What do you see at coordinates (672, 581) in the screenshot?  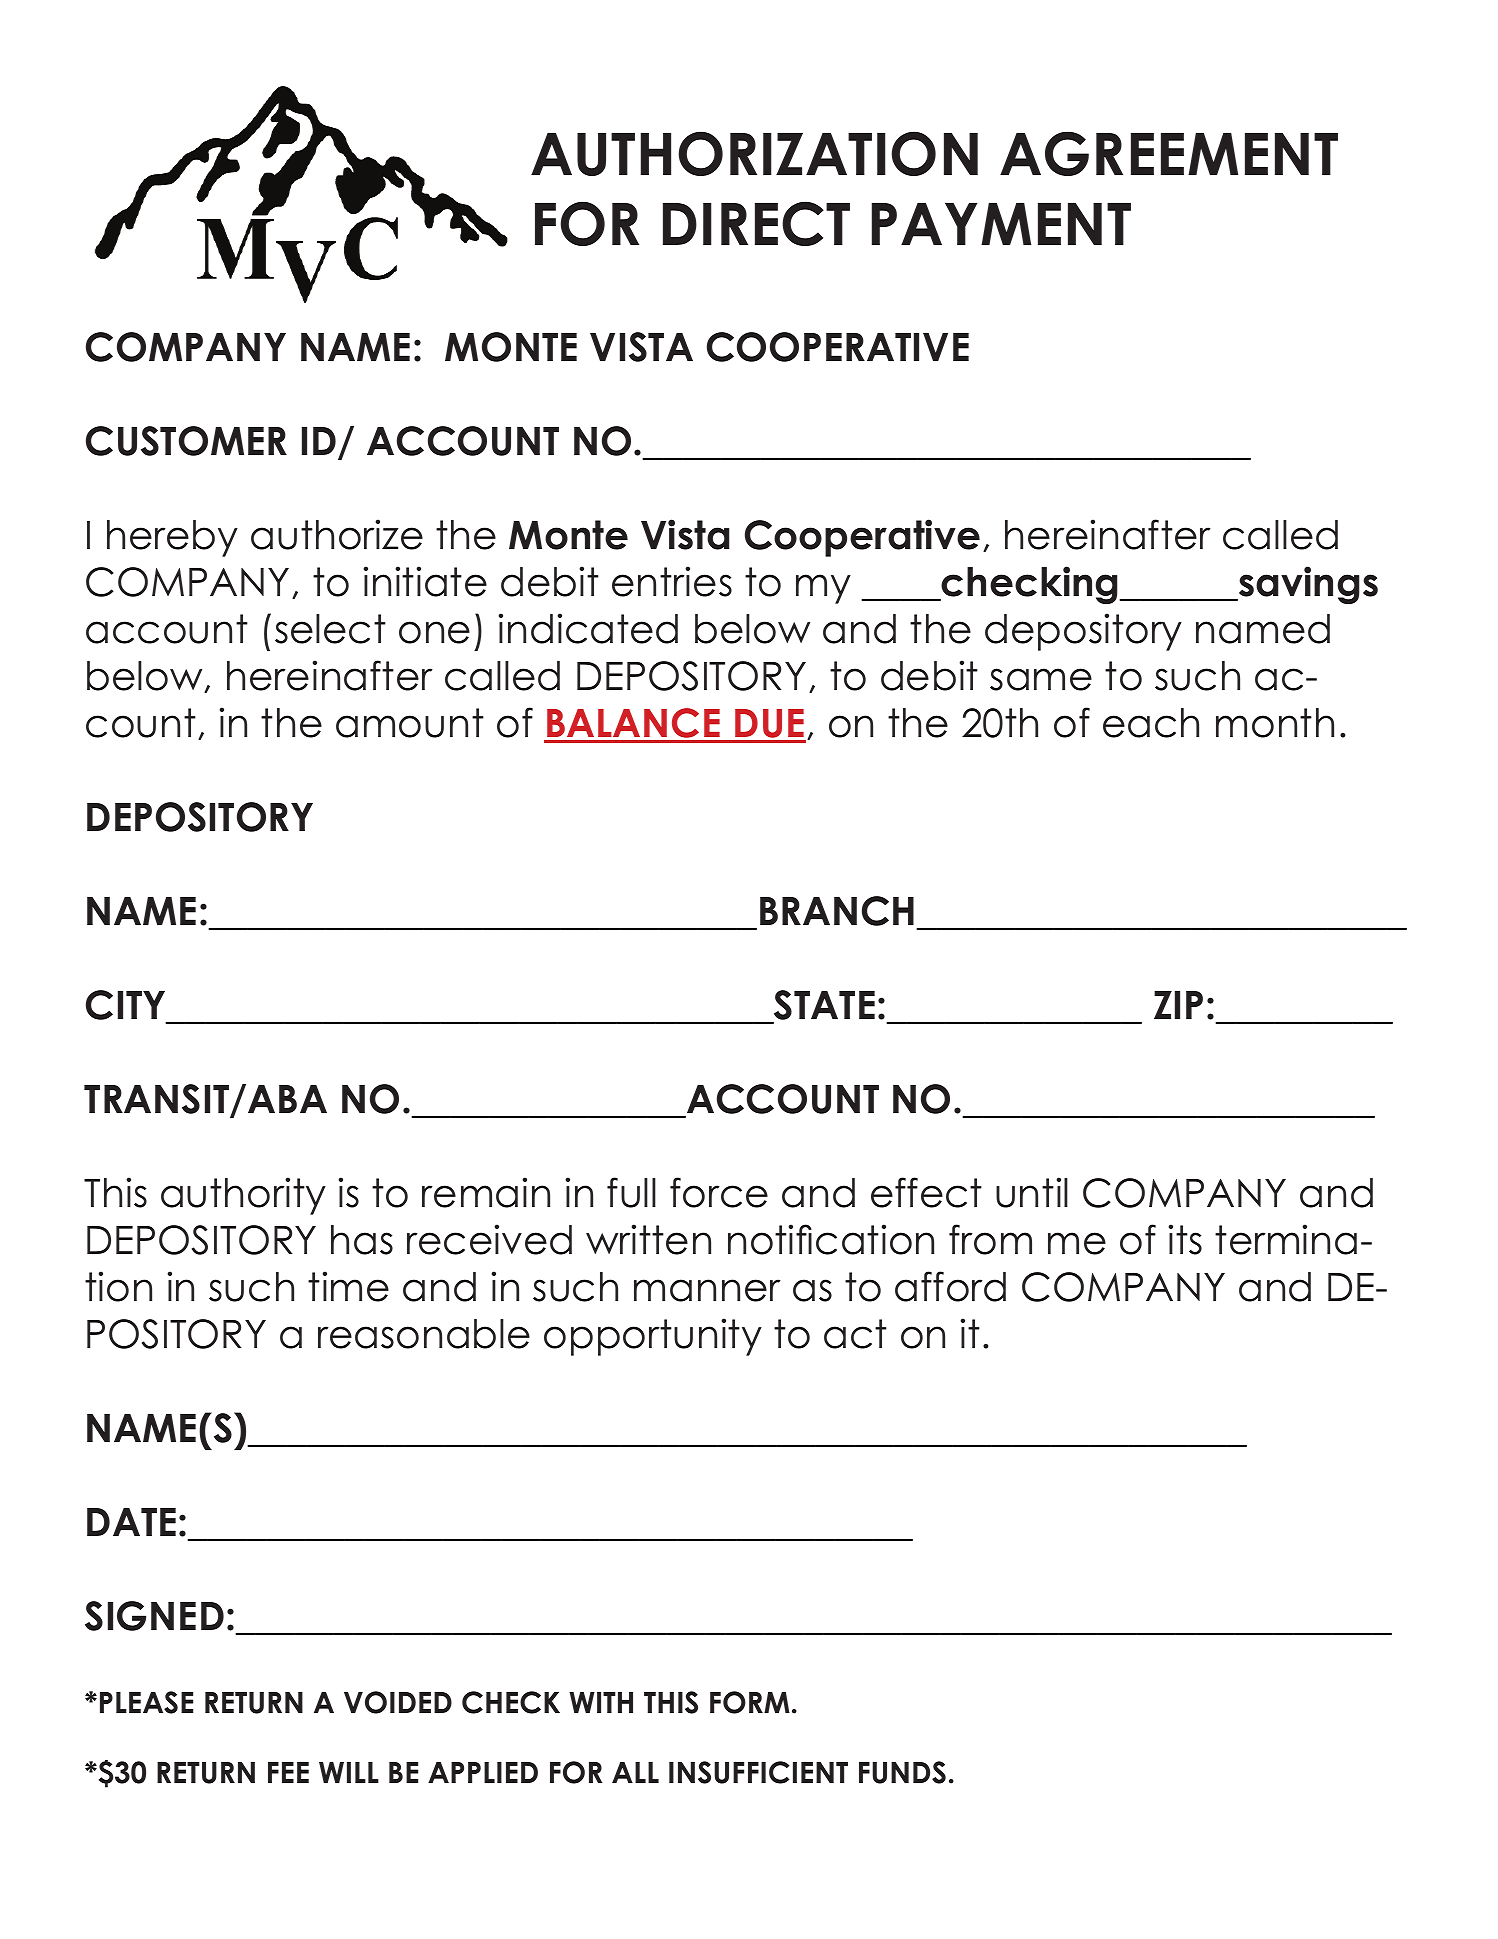 I see `entries` at bounding box center [672, 581].
